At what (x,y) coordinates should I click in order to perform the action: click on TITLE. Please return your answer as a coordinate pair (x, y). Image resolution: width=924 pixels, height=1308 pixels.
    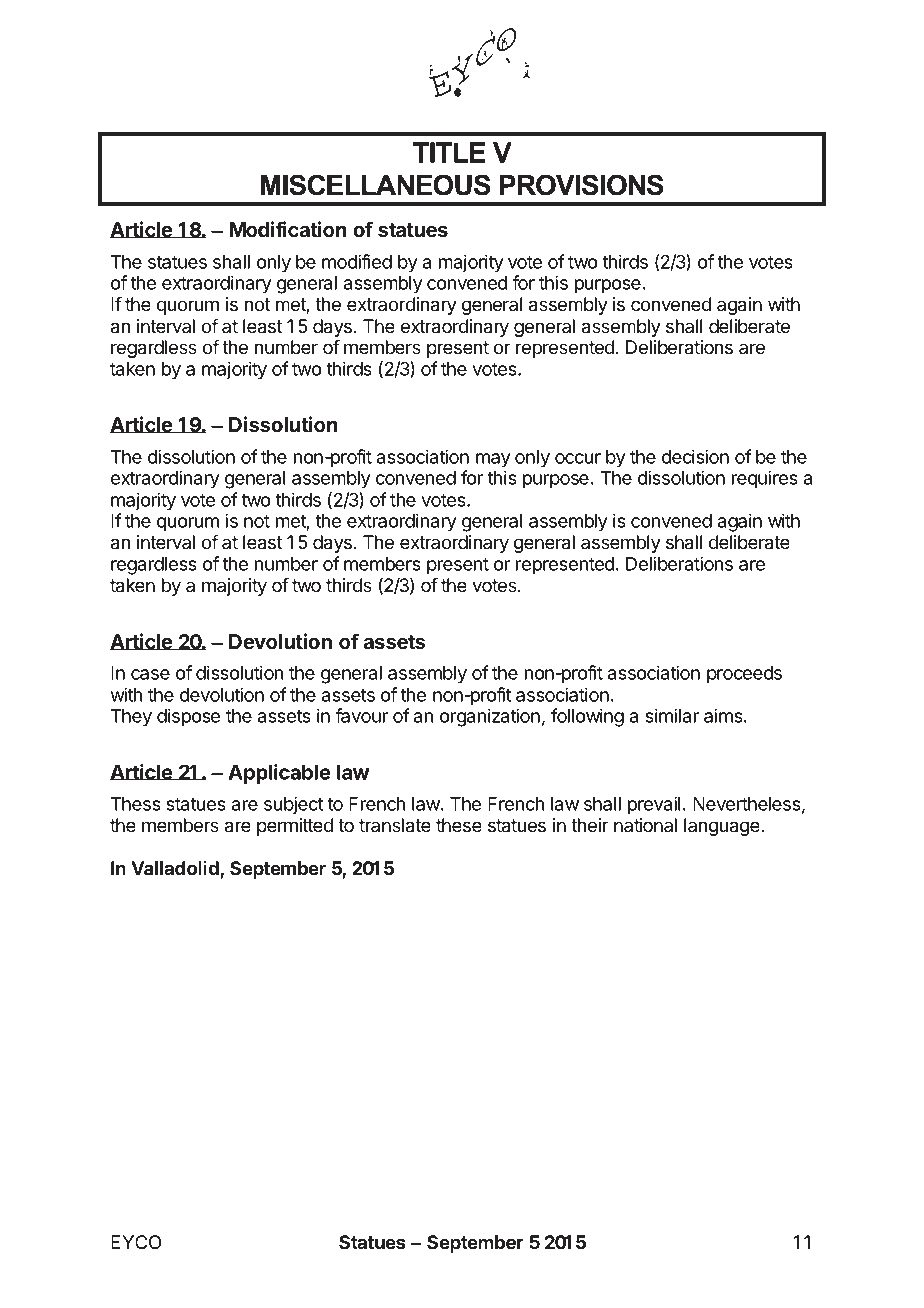
    Looking at the image, I should click on (449, 152).
